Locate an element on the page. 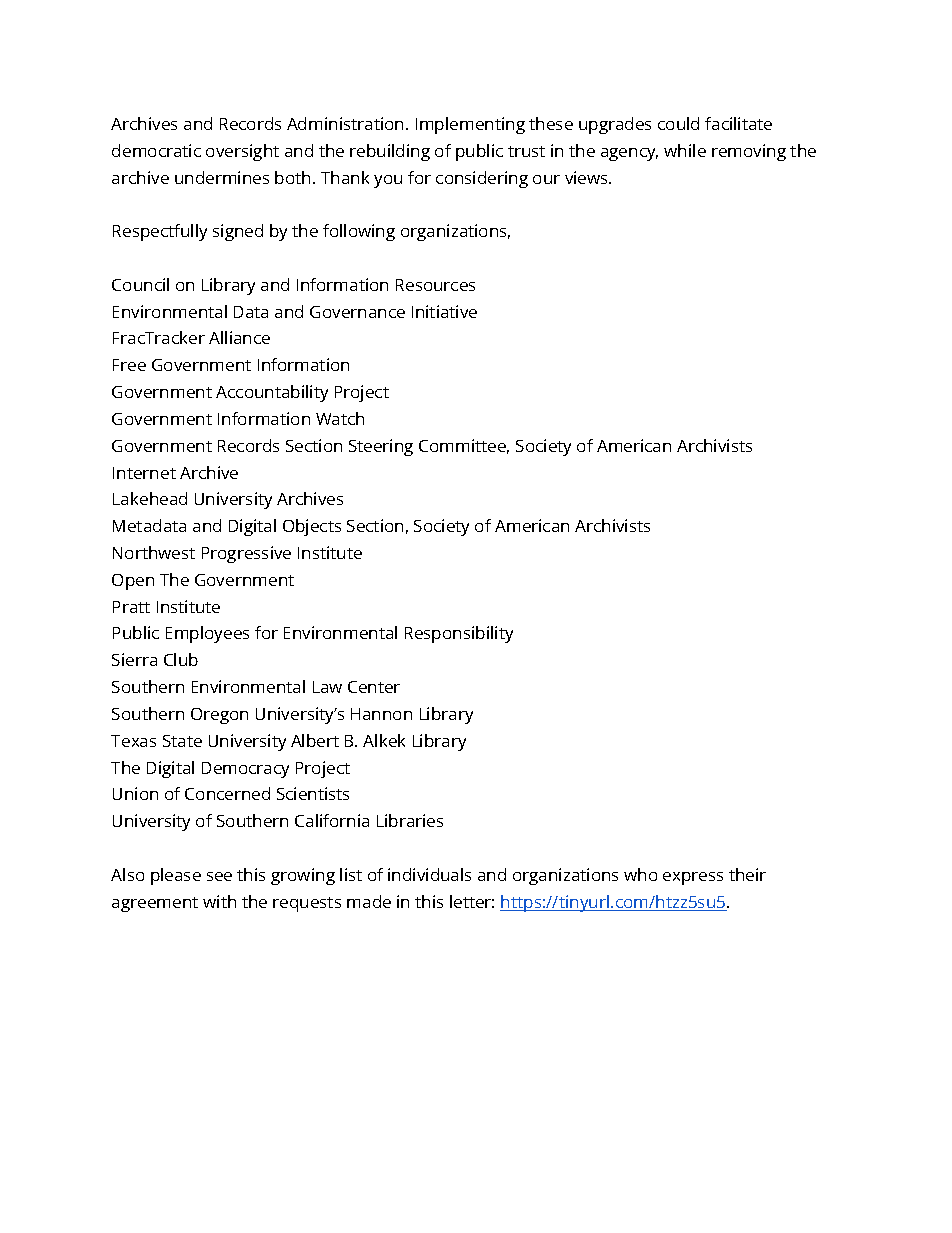 This page has height=1233, width=952. Center is located at coordinates (374, 687).
